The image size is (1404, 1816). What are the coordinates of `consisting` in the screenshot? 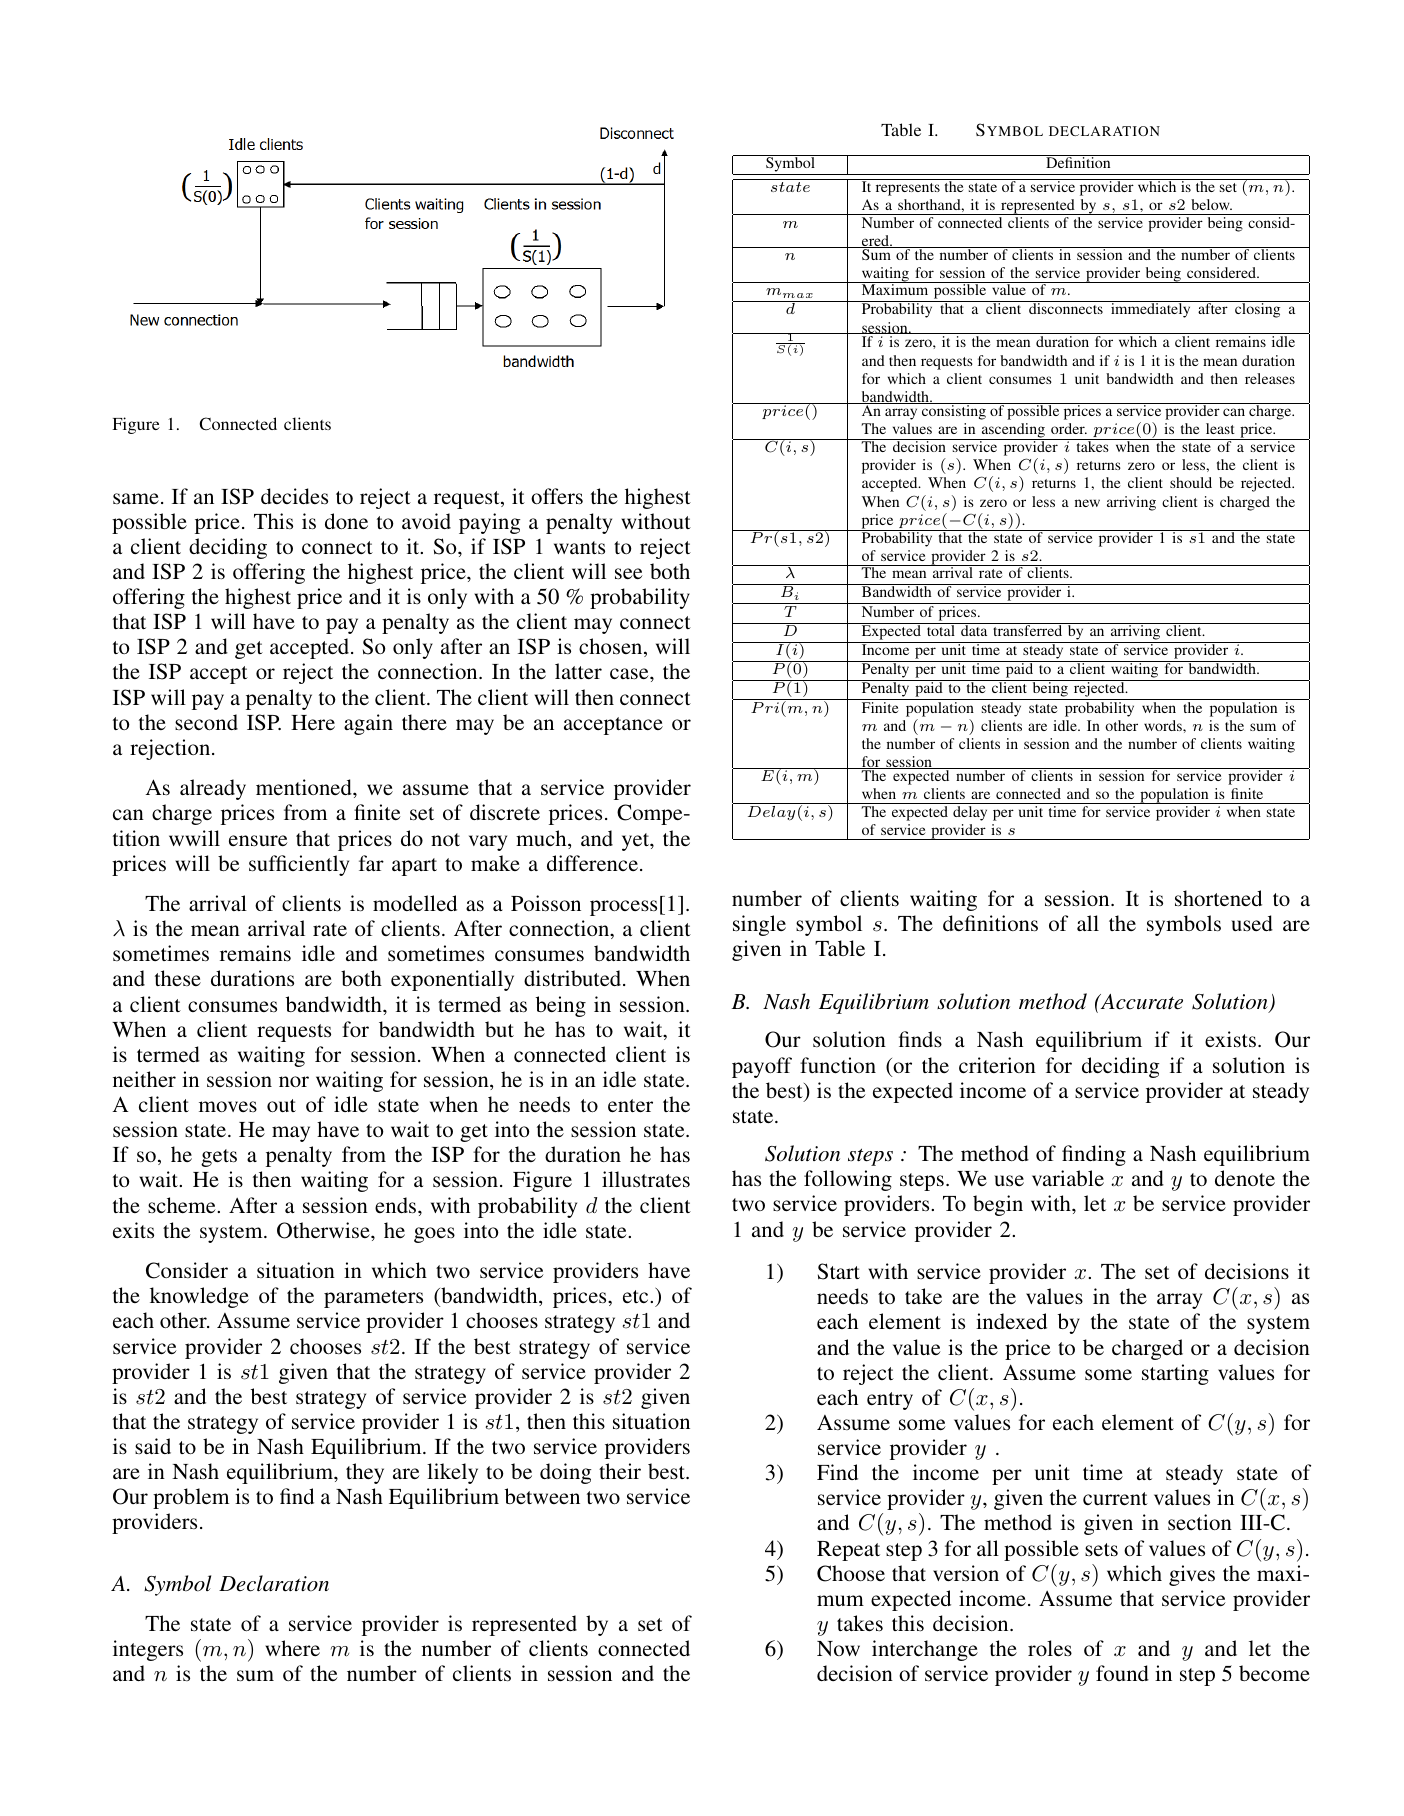 It's located at (954, 411).
